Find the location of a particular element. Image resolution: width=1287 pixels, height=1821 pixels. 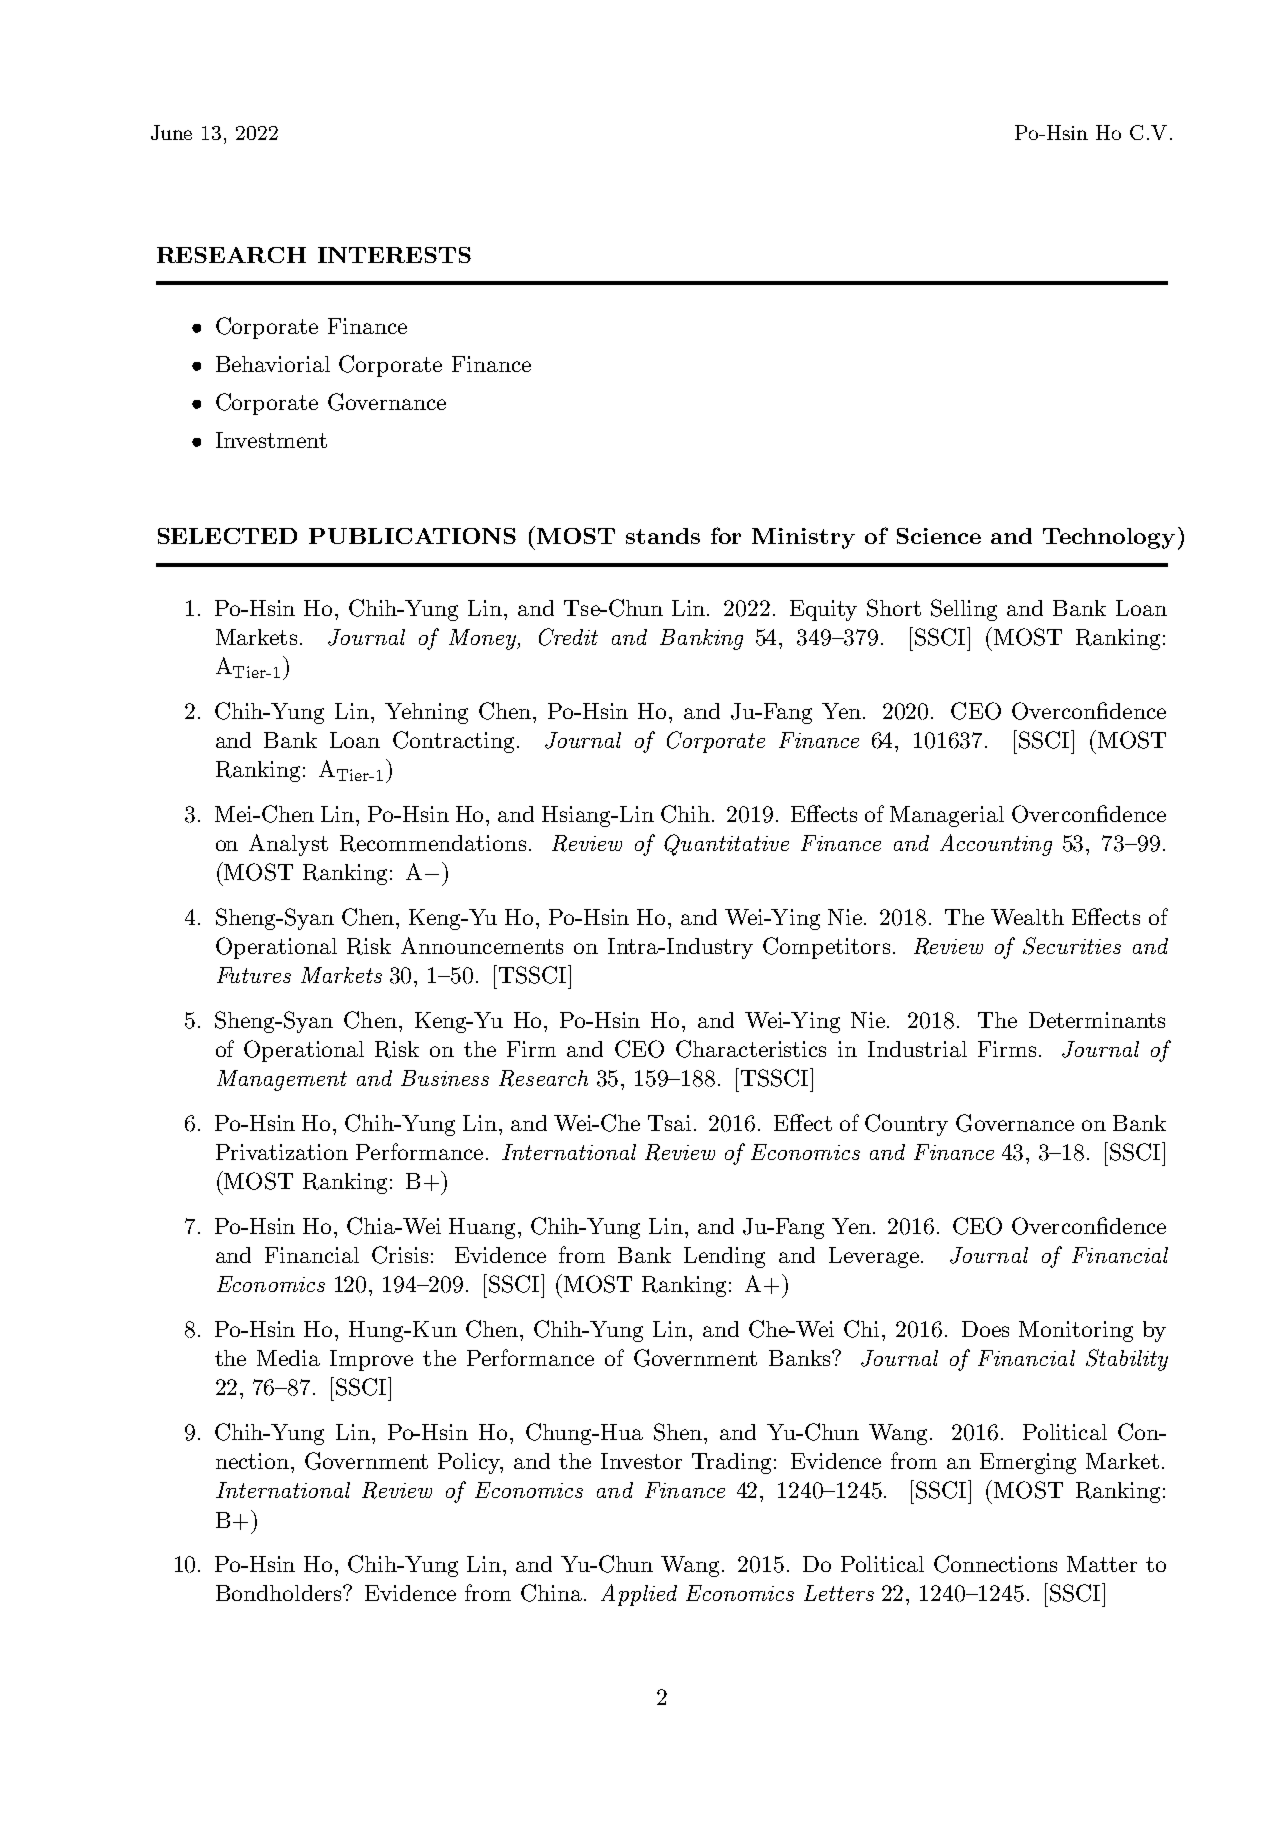

Technology is located at coordinates (1109, 538).
